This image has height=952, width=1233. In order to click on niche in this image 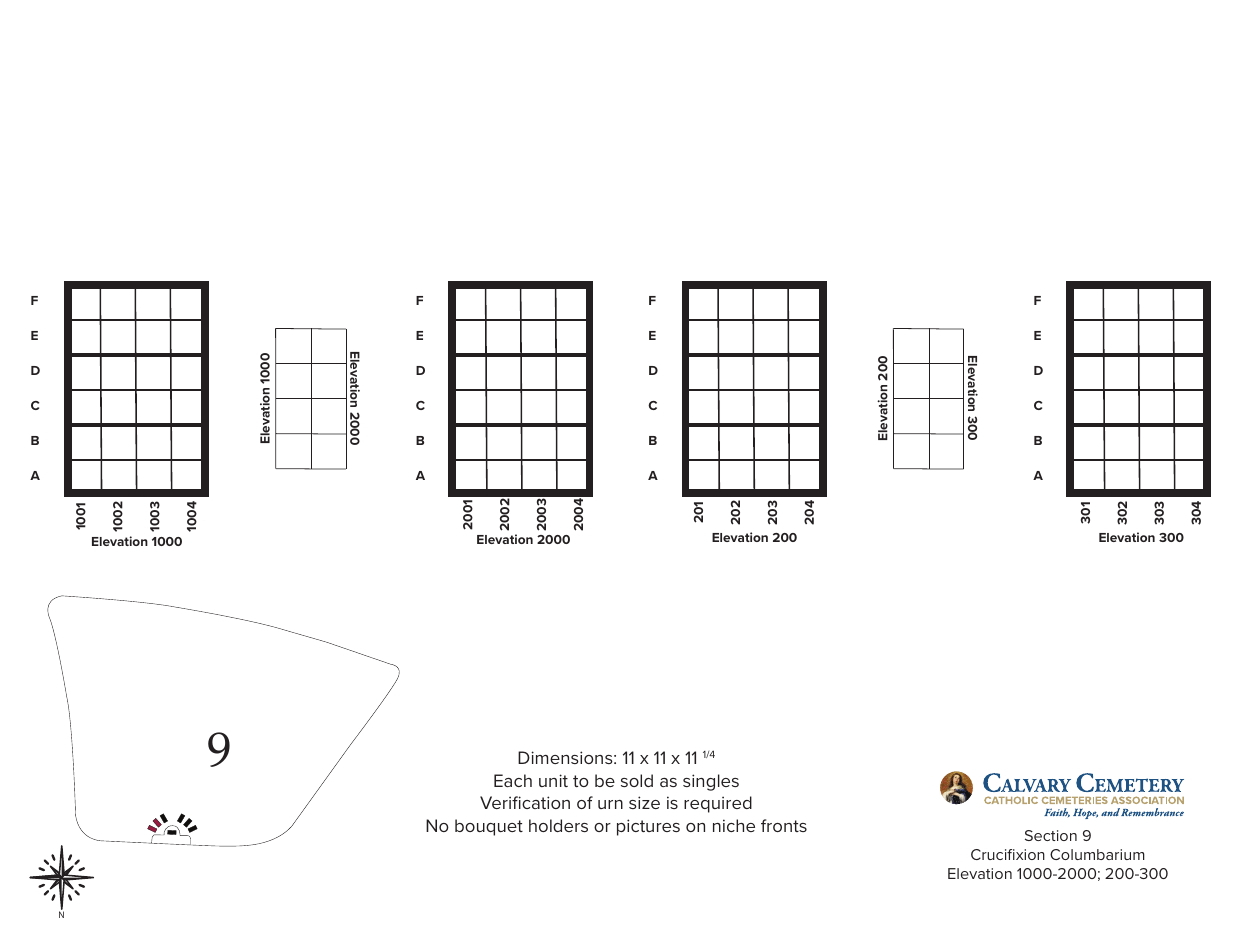, I will do `click(734, 825)`.
